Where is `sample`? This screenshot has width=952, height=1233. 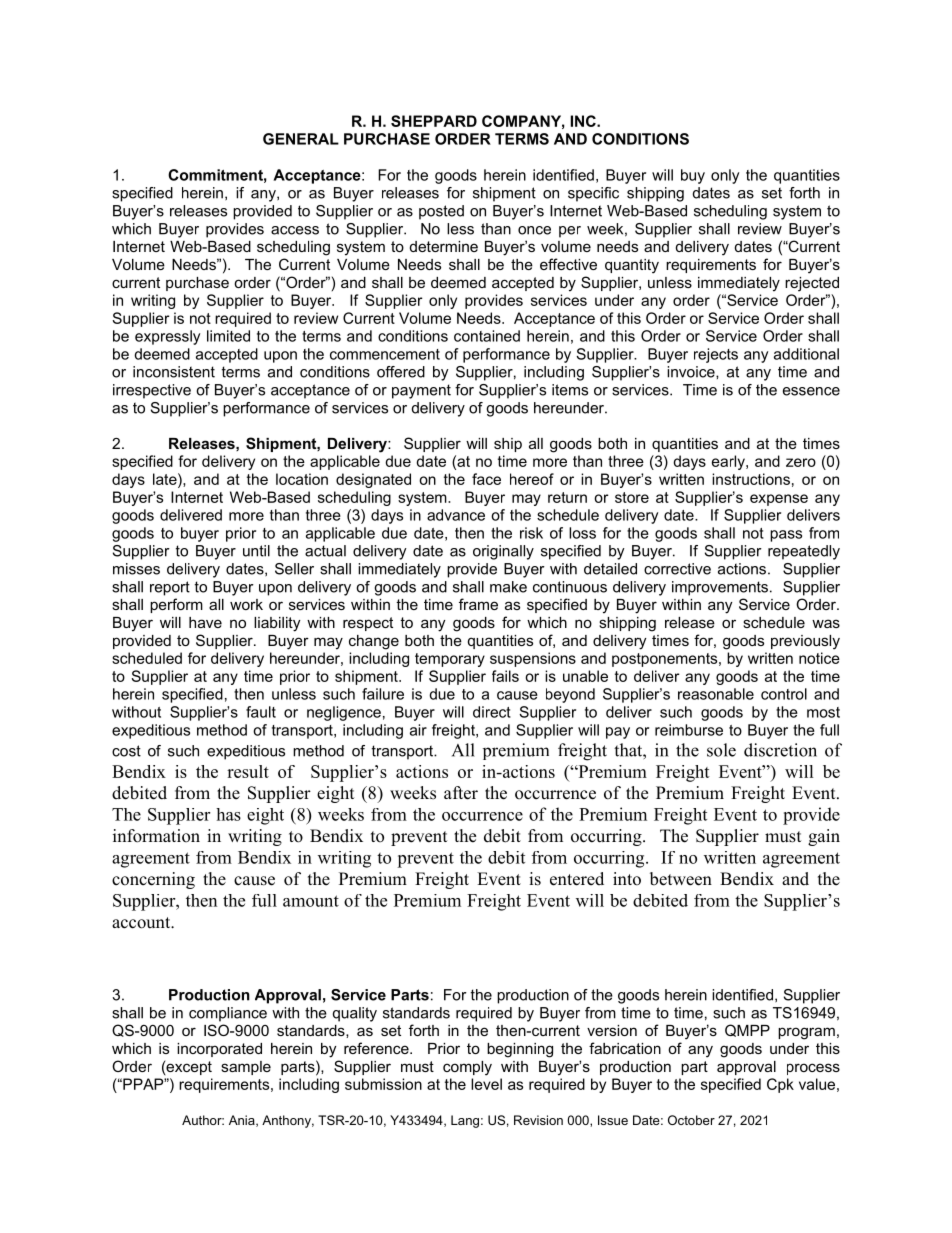
sample is located at coordinates (246, 1068).
